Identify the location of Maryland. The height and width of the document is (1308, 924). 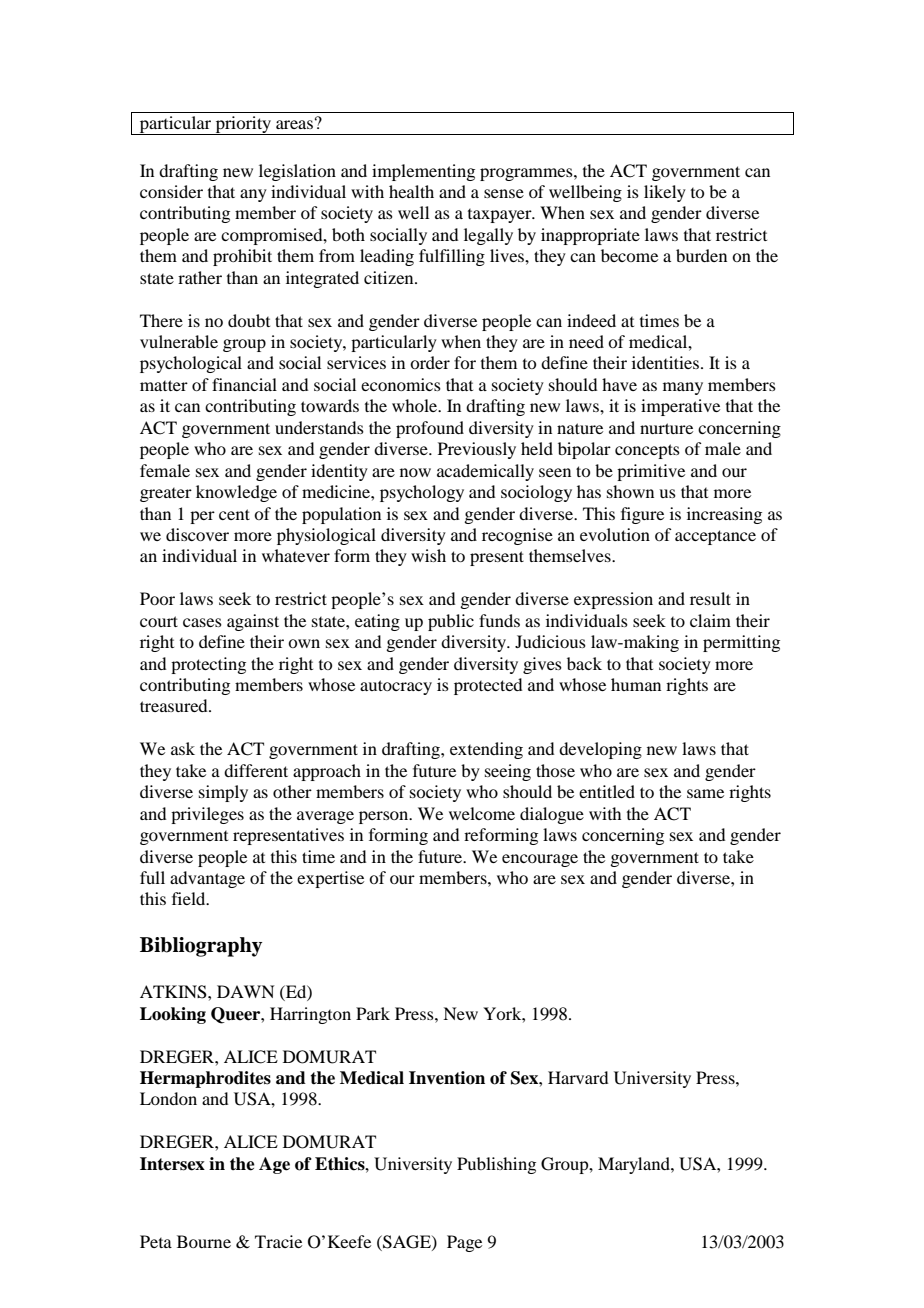
(635, 1165).
